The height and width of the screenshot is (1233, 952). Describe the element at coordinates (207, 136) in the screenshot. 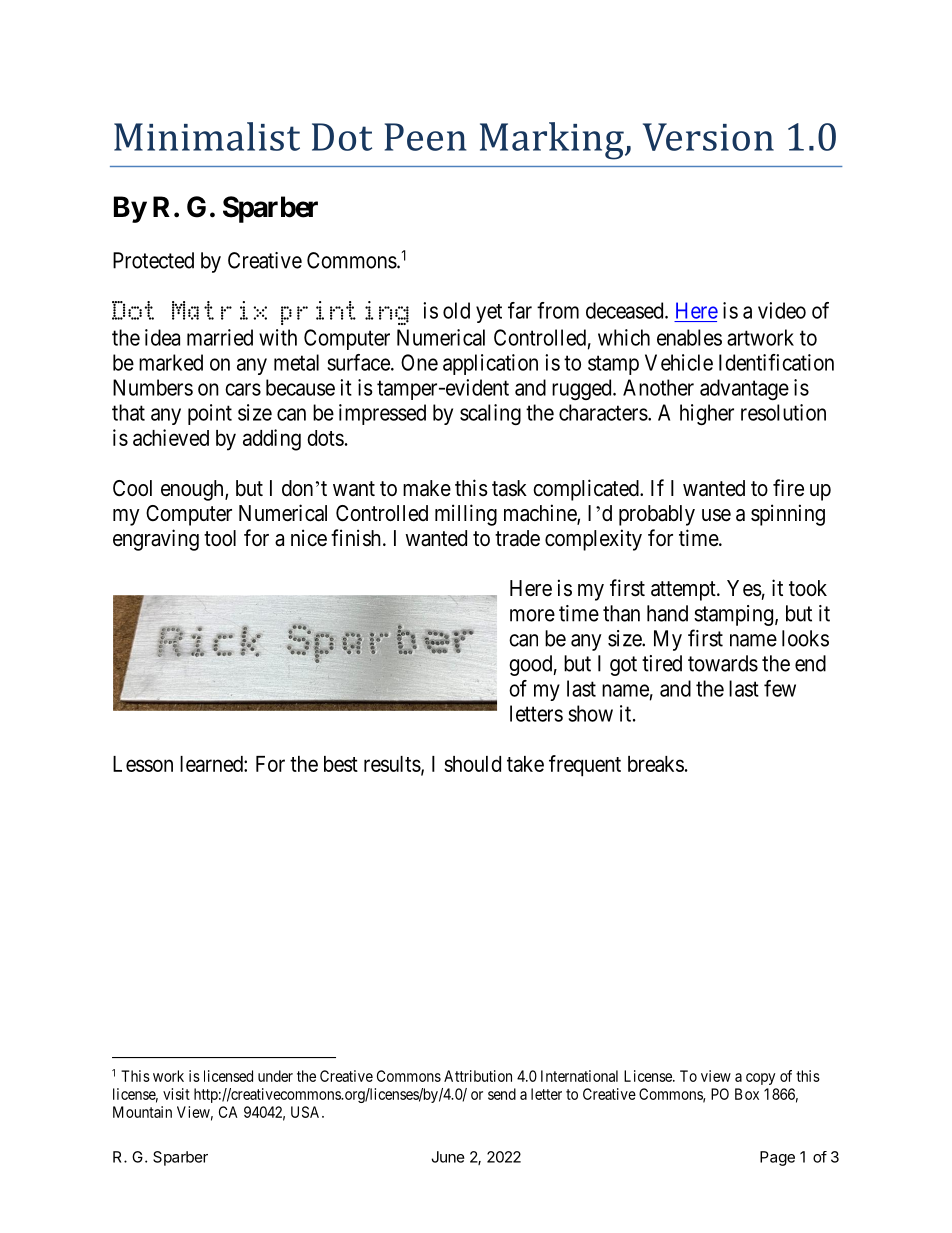

I see `Minimalist` at that location.
